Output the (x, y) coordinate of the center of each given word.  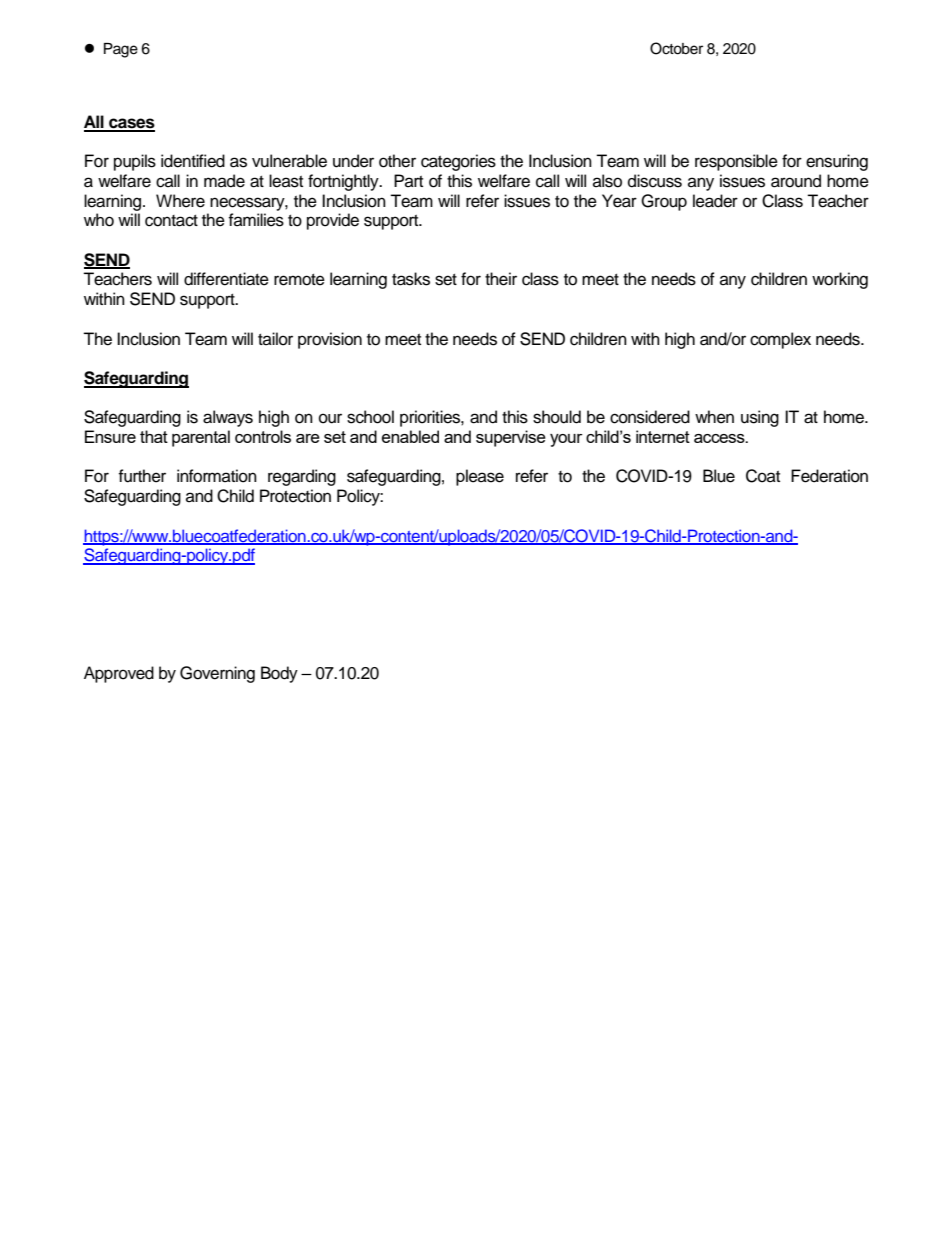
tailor (275, 339)
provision (330, 340)
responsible (736, 162)
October (676, 48)
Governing (217, 674)
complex (780, 340)
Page (121, 50)
